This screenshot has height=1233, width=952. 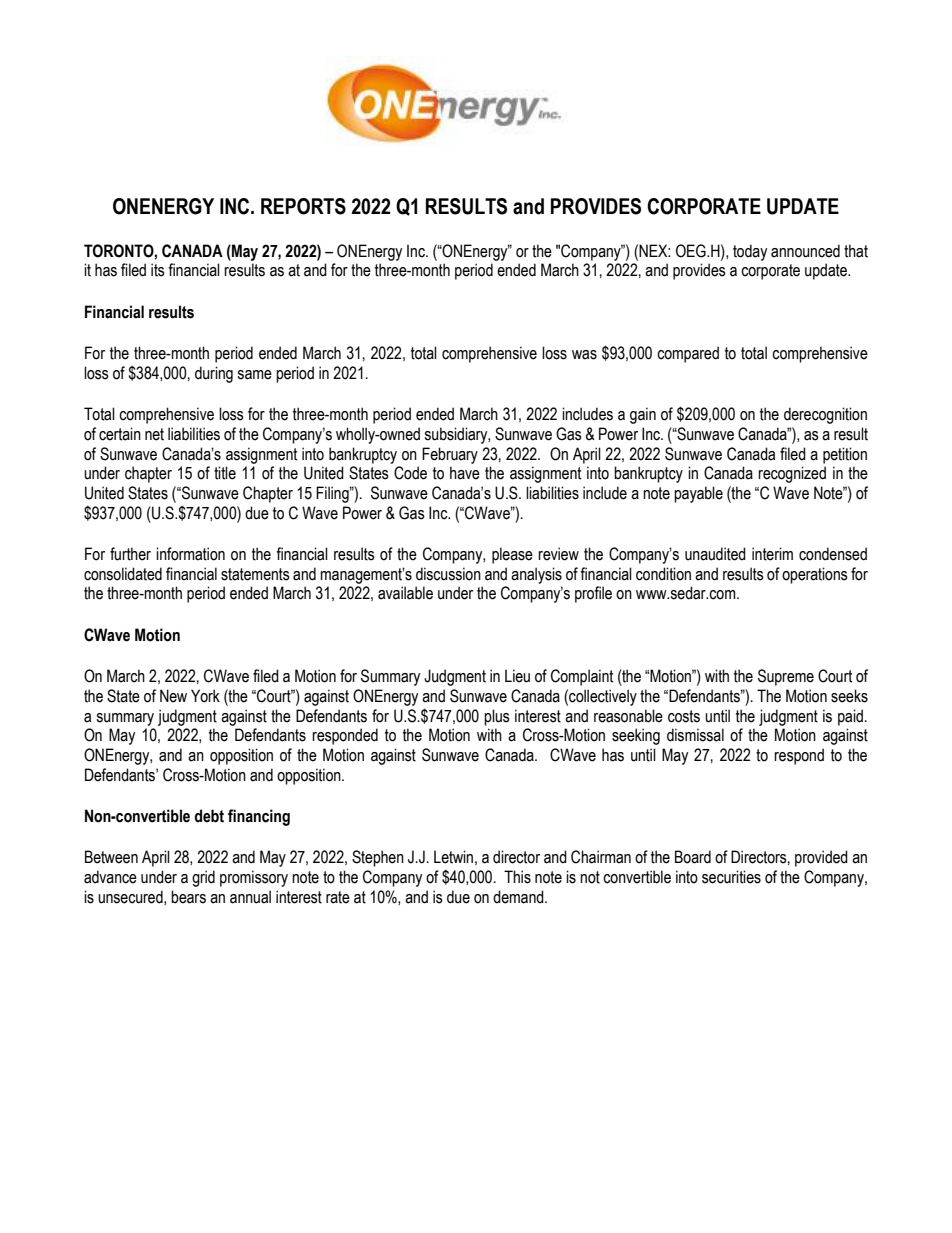 I want to click on its, so click(x=158, y=270).
